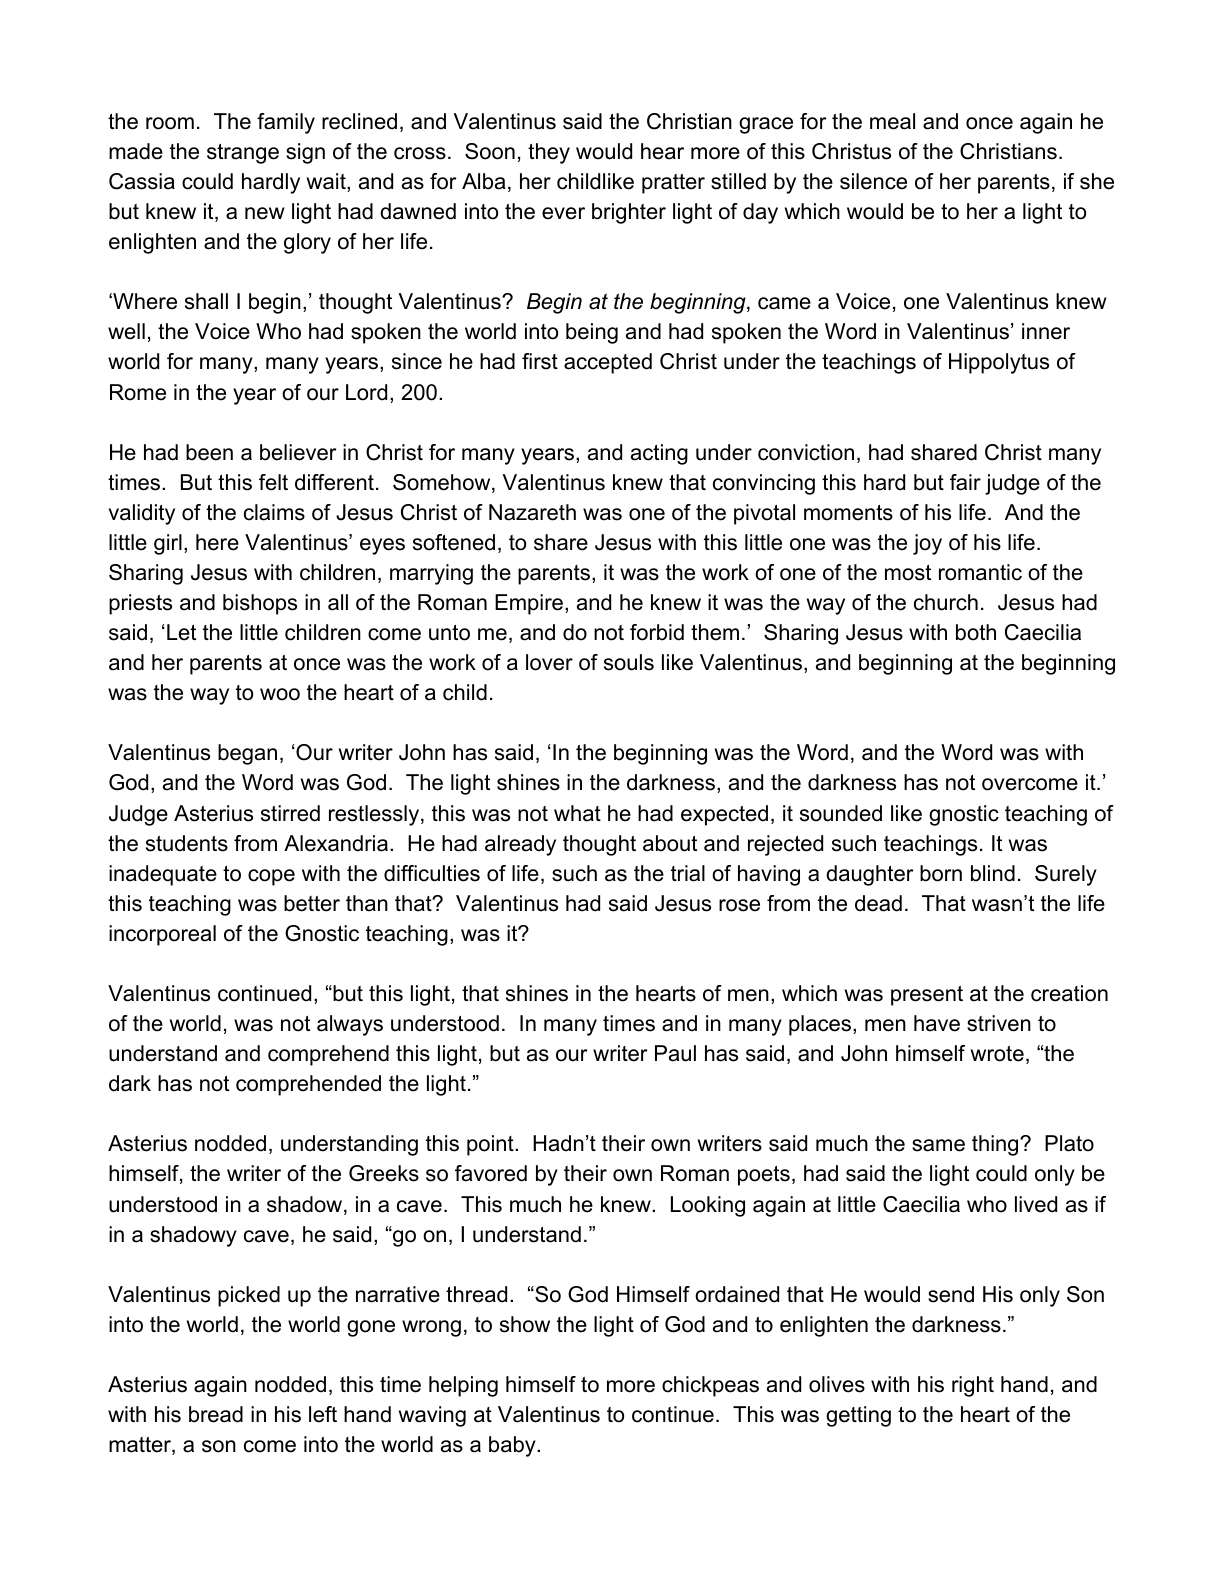 The width and height of the image is (1227, 1588). Describe the element at coordinates (243, 154) in the image. I see `strange` at that location.
